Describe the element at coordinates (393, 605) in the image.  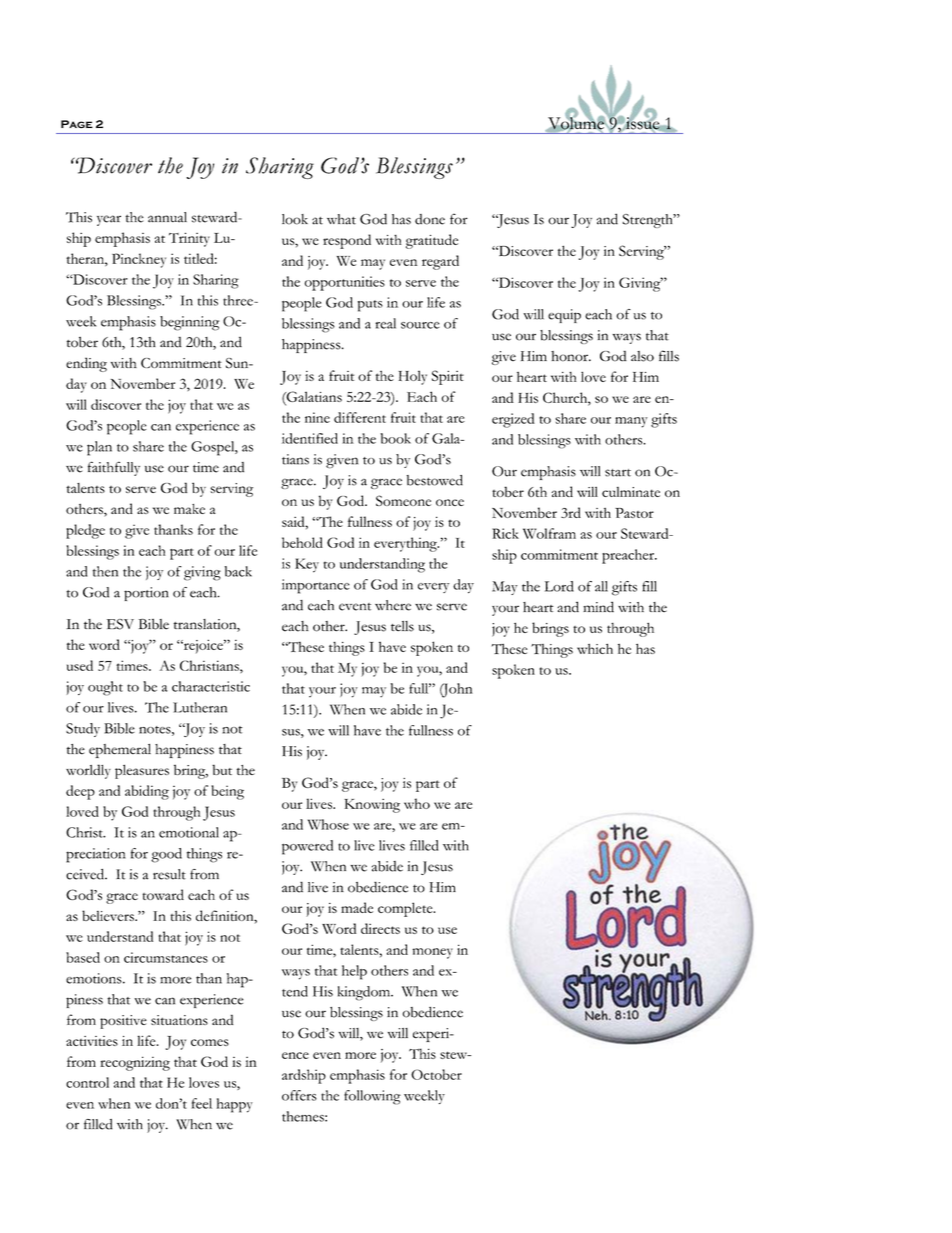
I see `where` at that location.
